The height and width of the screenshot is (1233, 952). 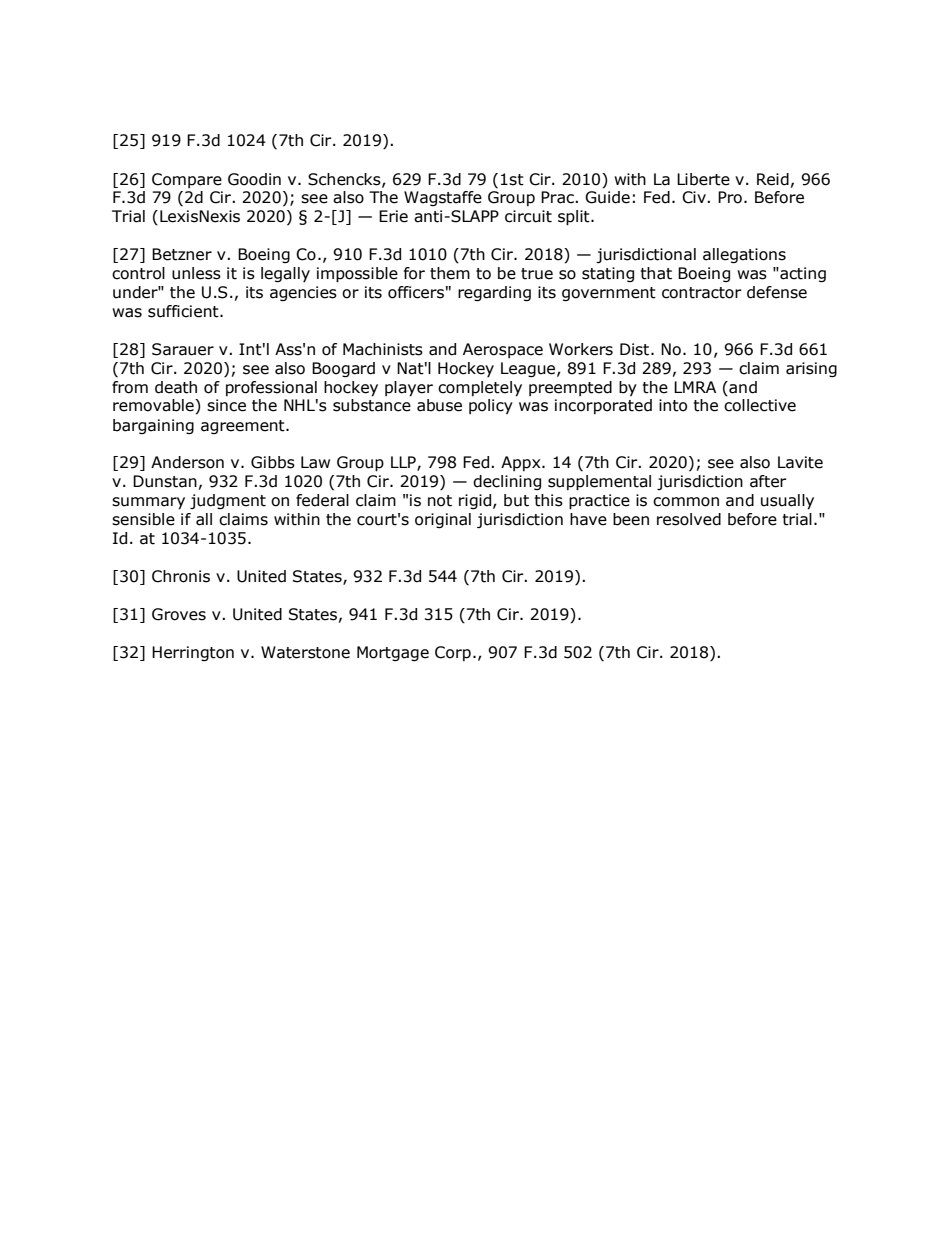 I want to click on original, so click(x=443, y=520).
